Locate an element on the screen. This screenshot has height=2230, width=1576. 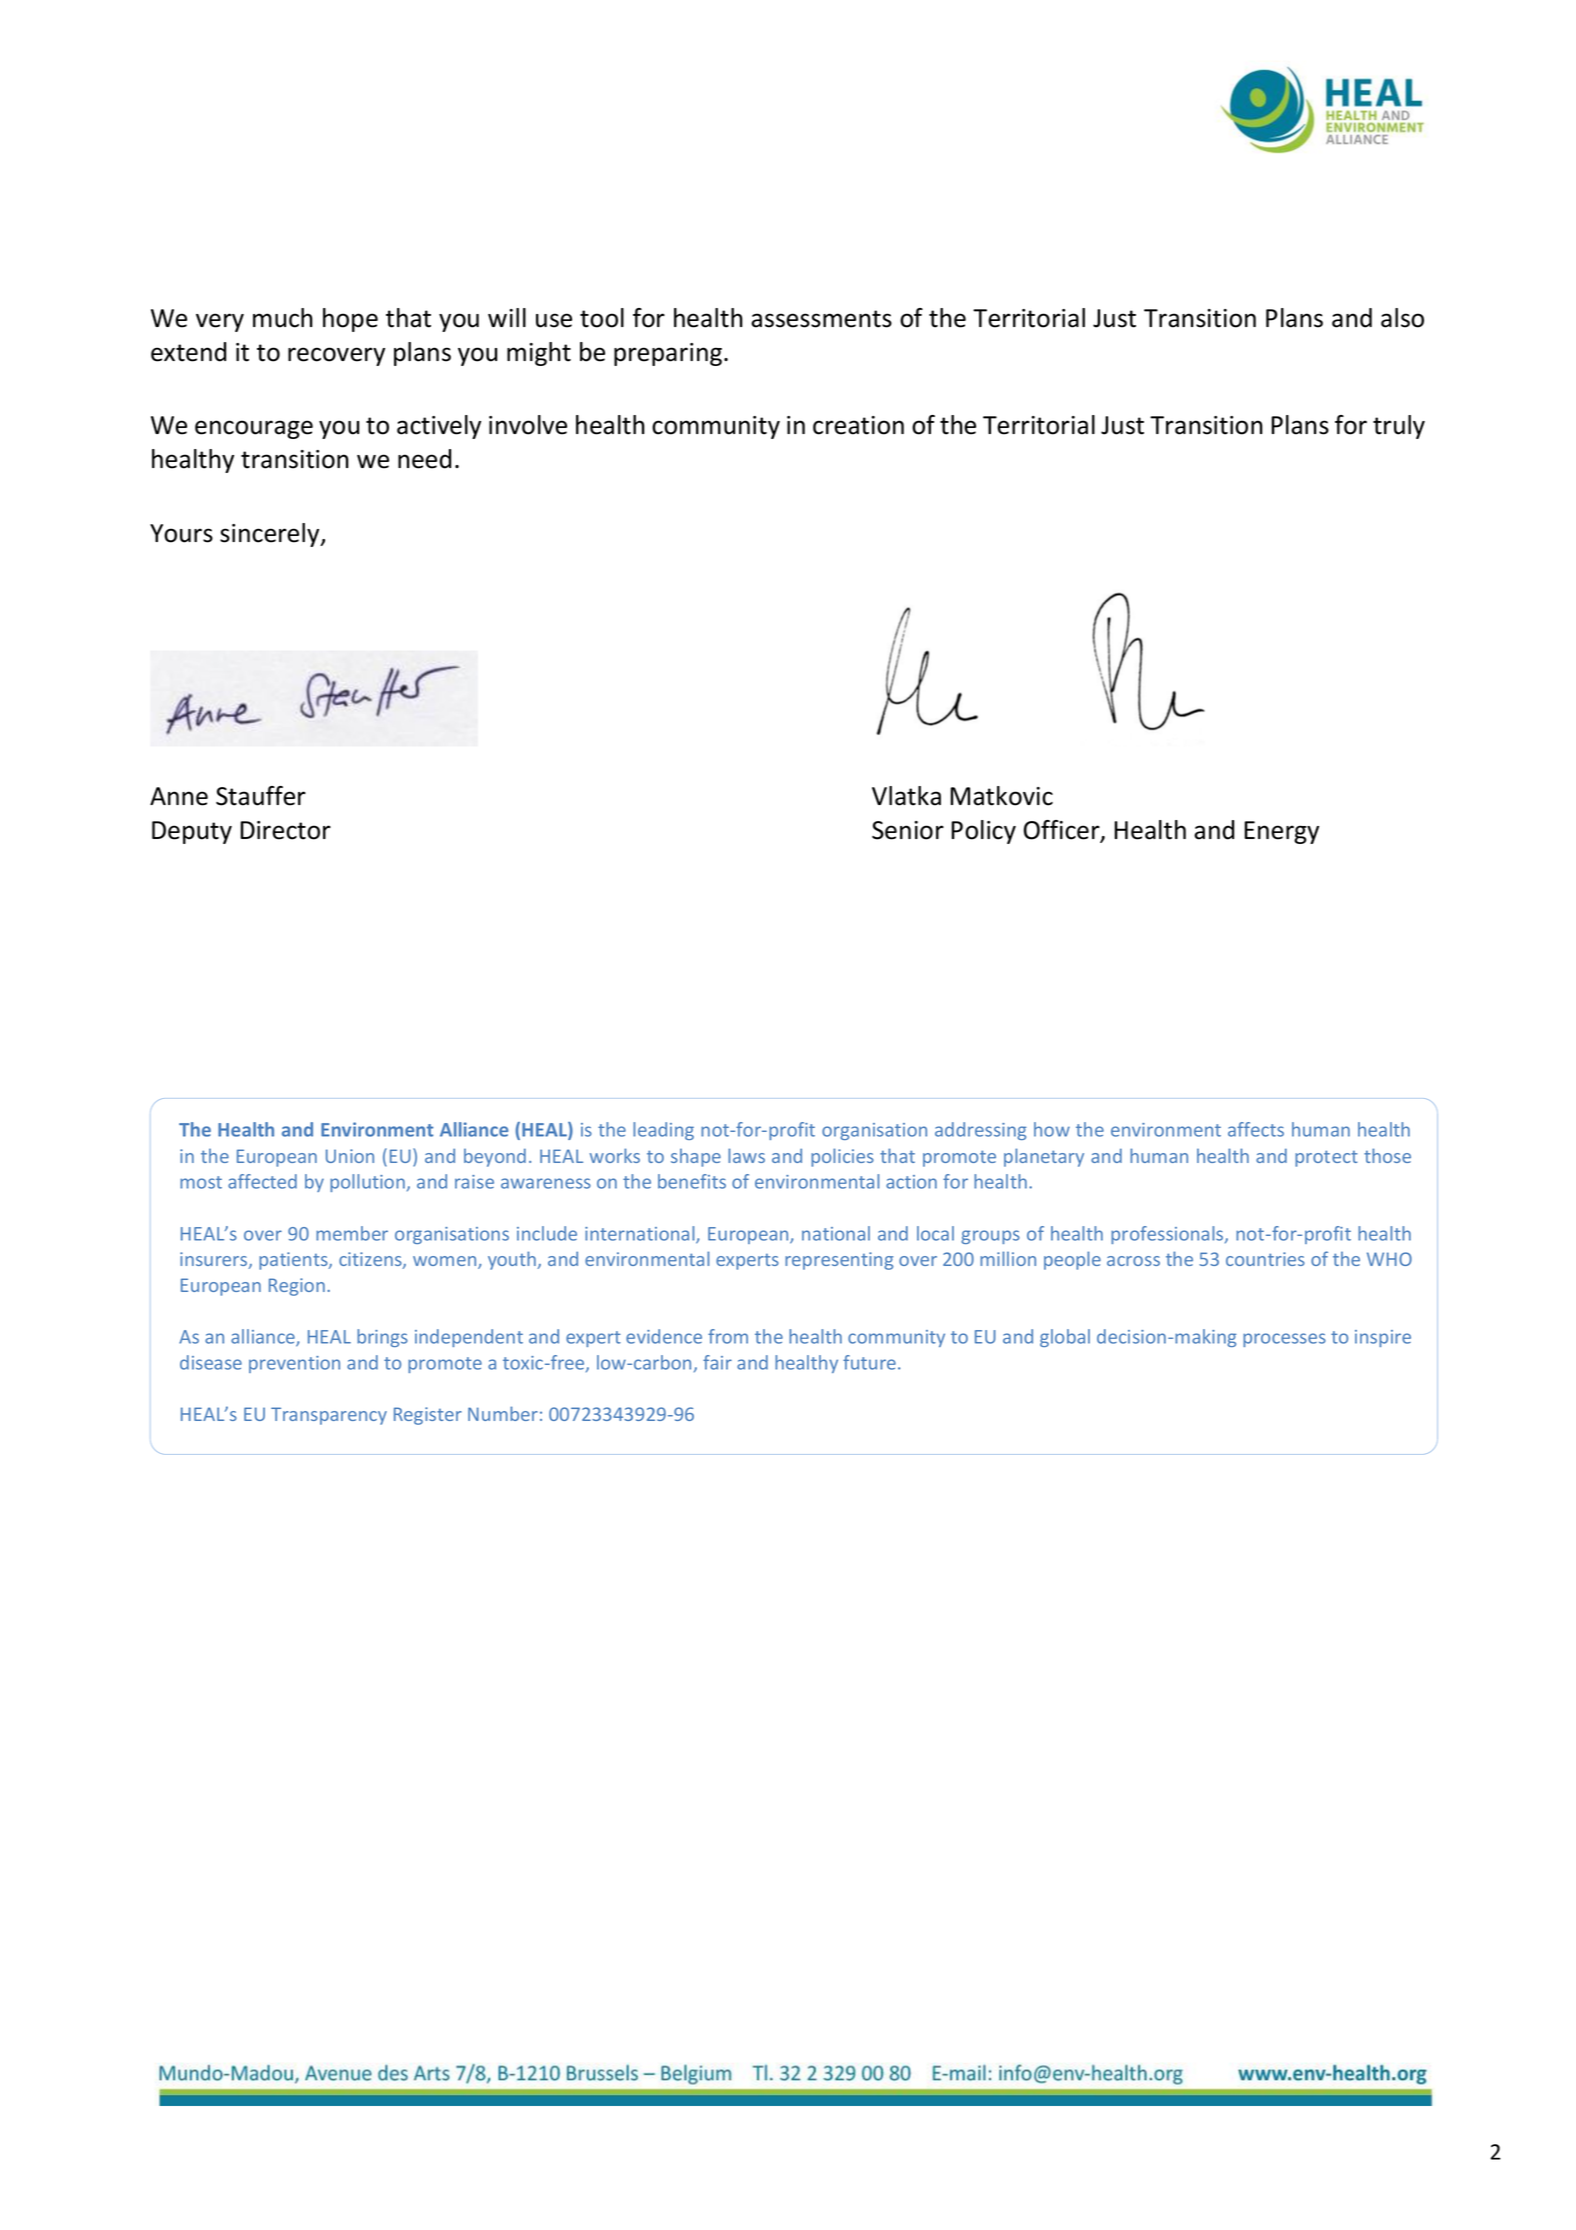
also is located at coordinates (1402, 318).
